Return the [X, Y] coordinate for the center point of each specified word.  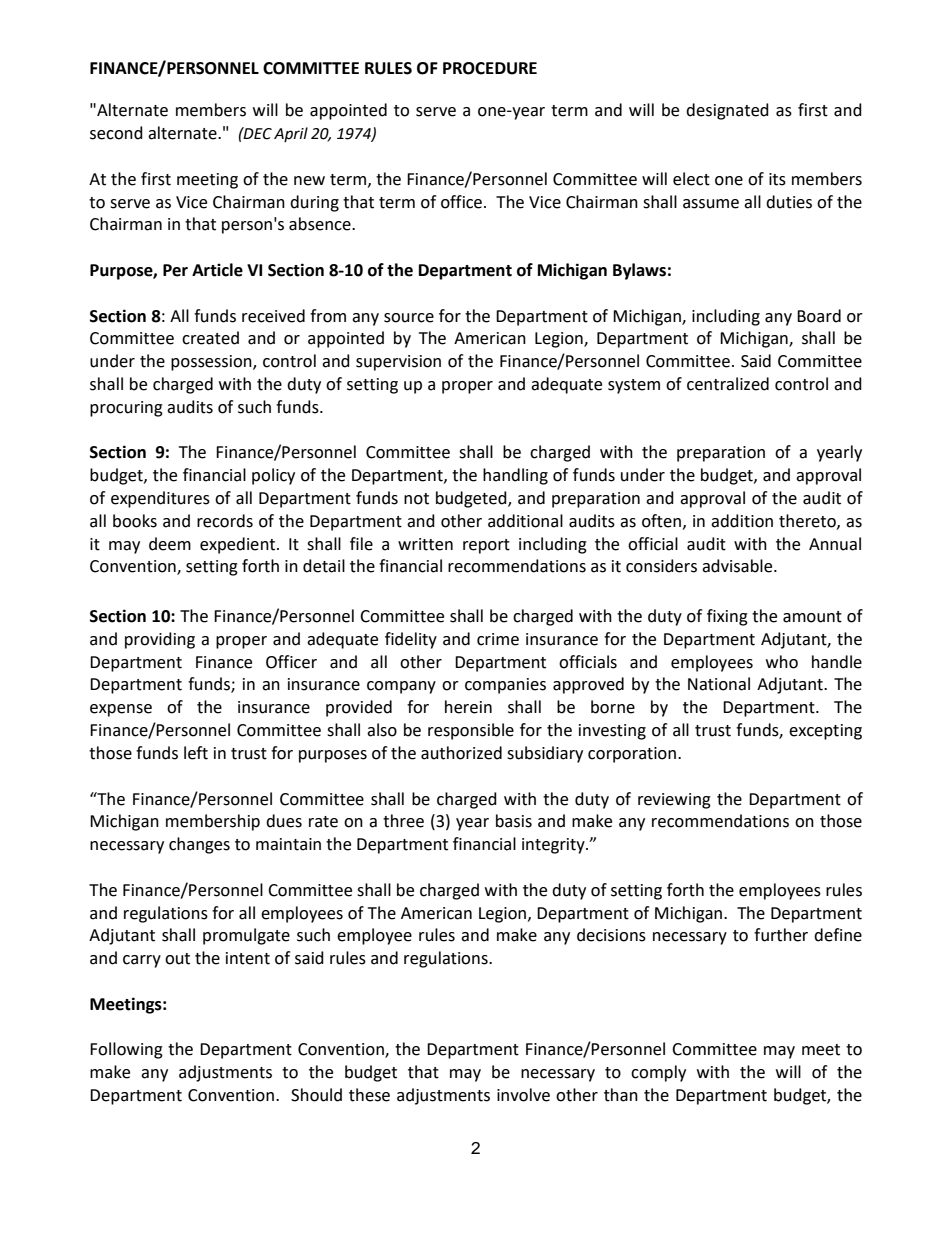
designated [727, 111]
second [116, 133]
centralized [728, 384]
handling [515, 476]
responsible [471, 731]
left [196, 753]
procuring [126, 409]
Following [126, 1050]
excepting [825, 732]
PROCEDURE [490, 68]
